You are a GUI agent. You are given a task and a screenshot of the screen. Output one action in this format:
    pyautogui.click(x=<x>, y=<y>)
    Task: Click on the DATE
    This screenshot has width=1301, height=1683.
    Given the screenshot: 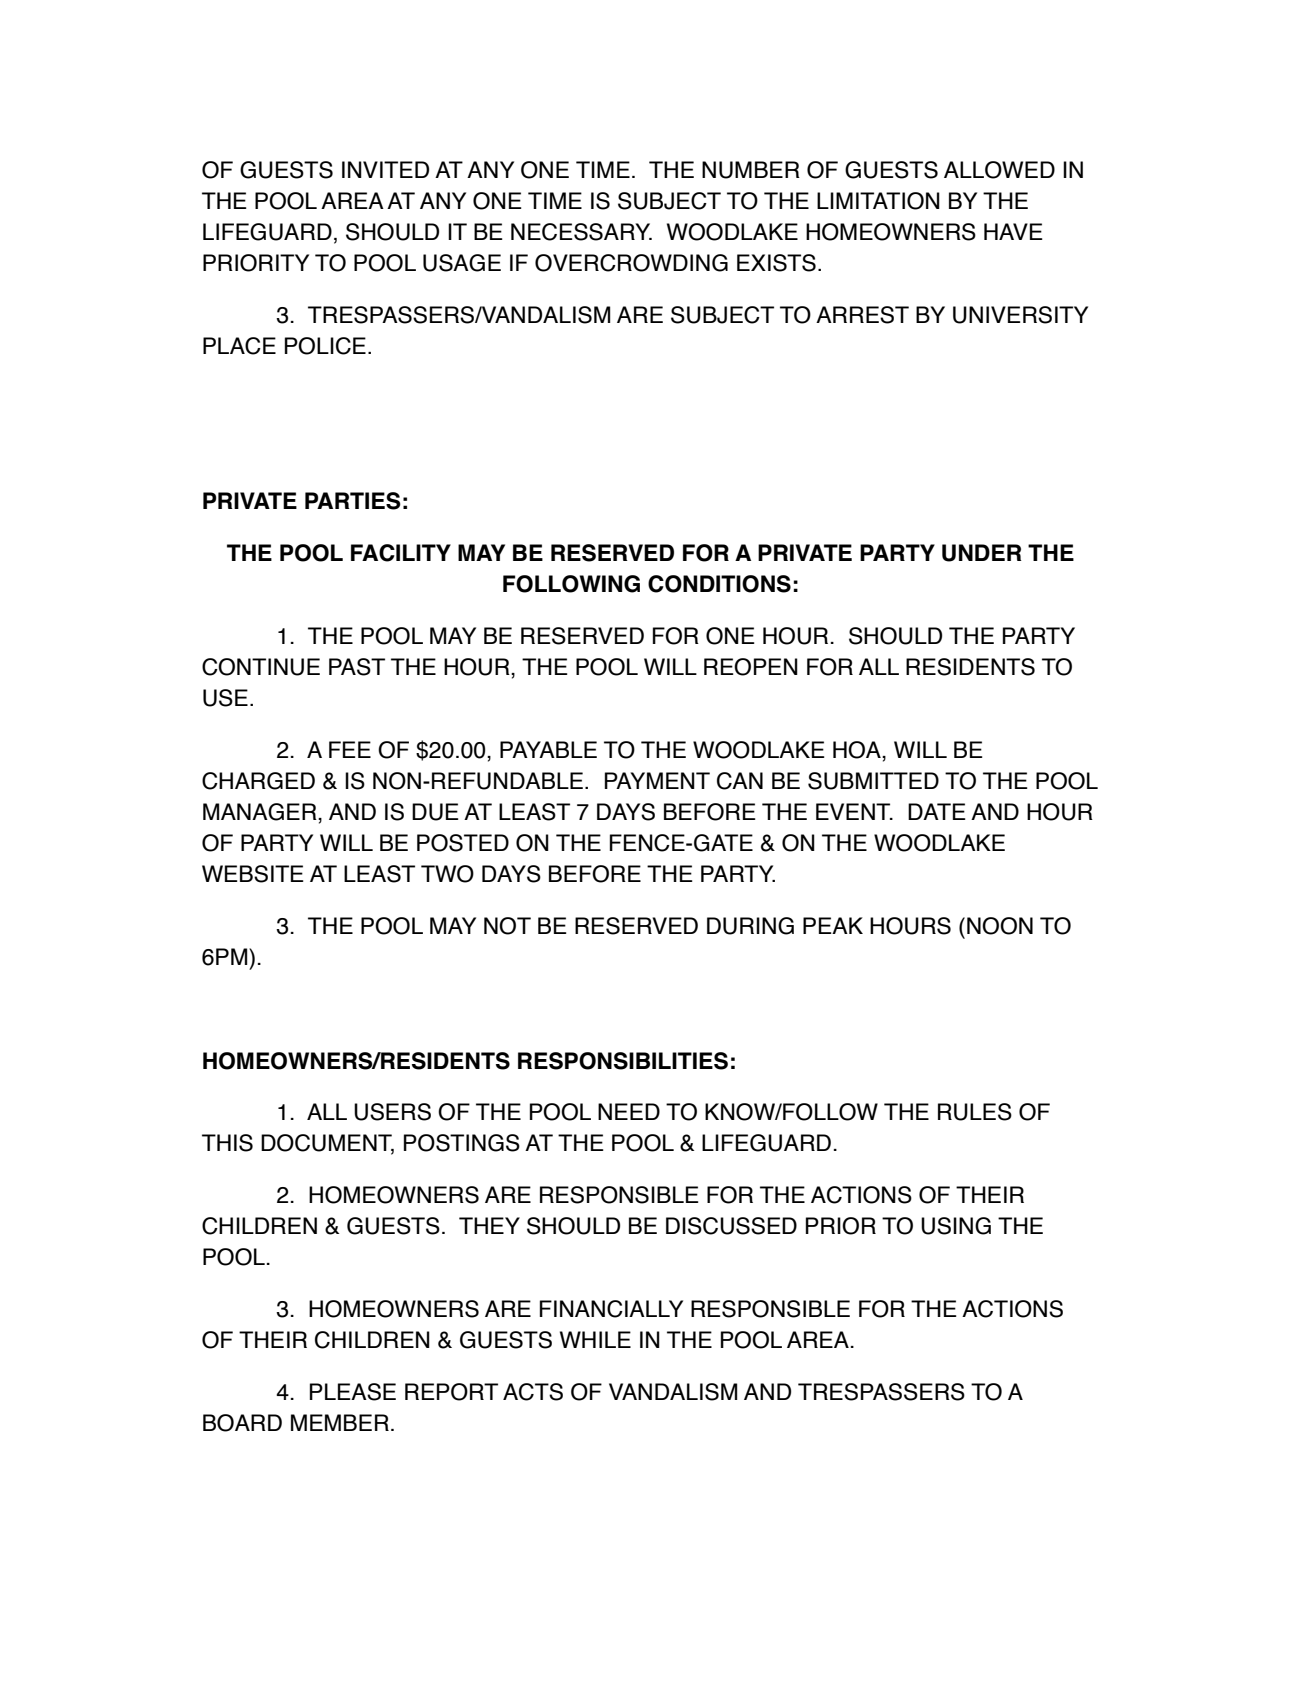 What is the action you would take?
    pyautogui.click(x=937, y=811)
